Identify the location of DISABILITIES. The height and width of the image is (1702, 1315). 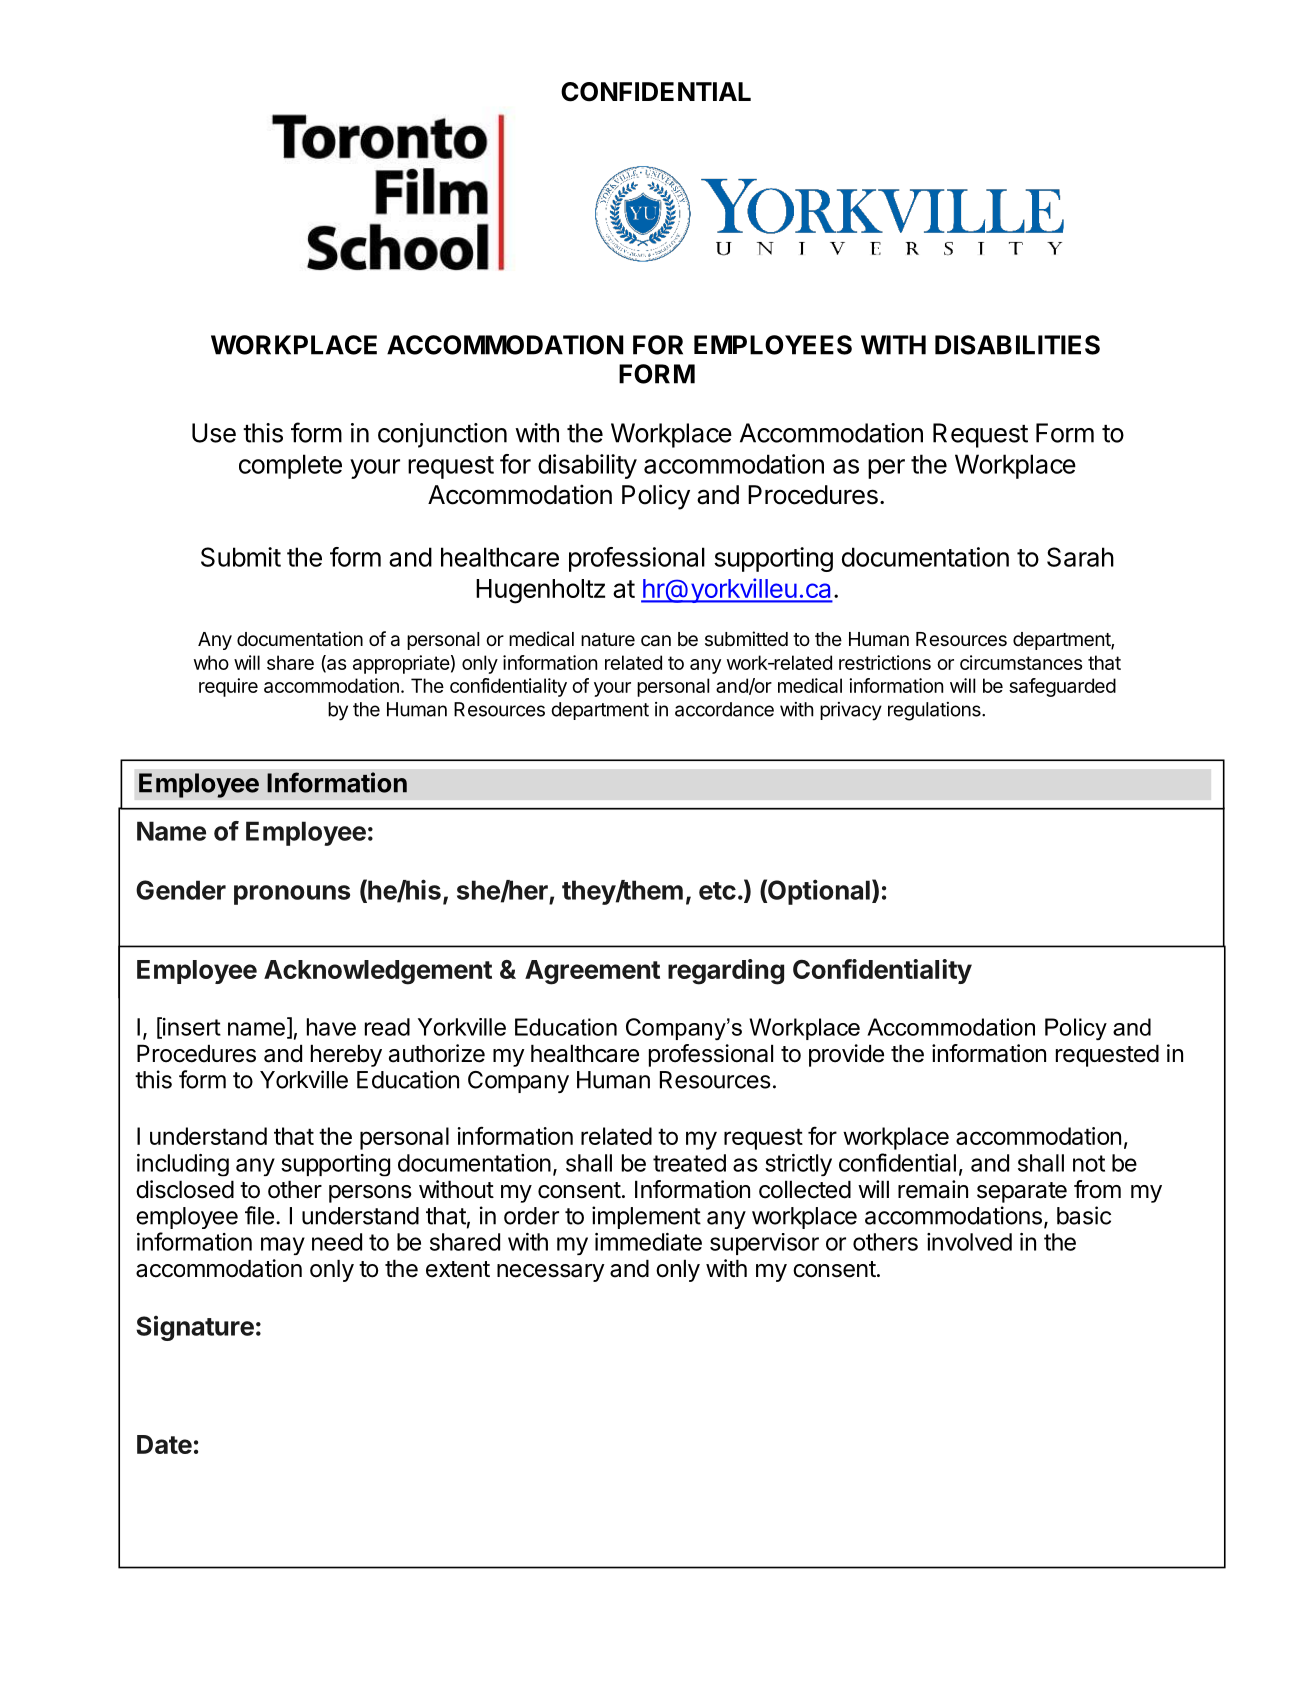
(1017, 345).
